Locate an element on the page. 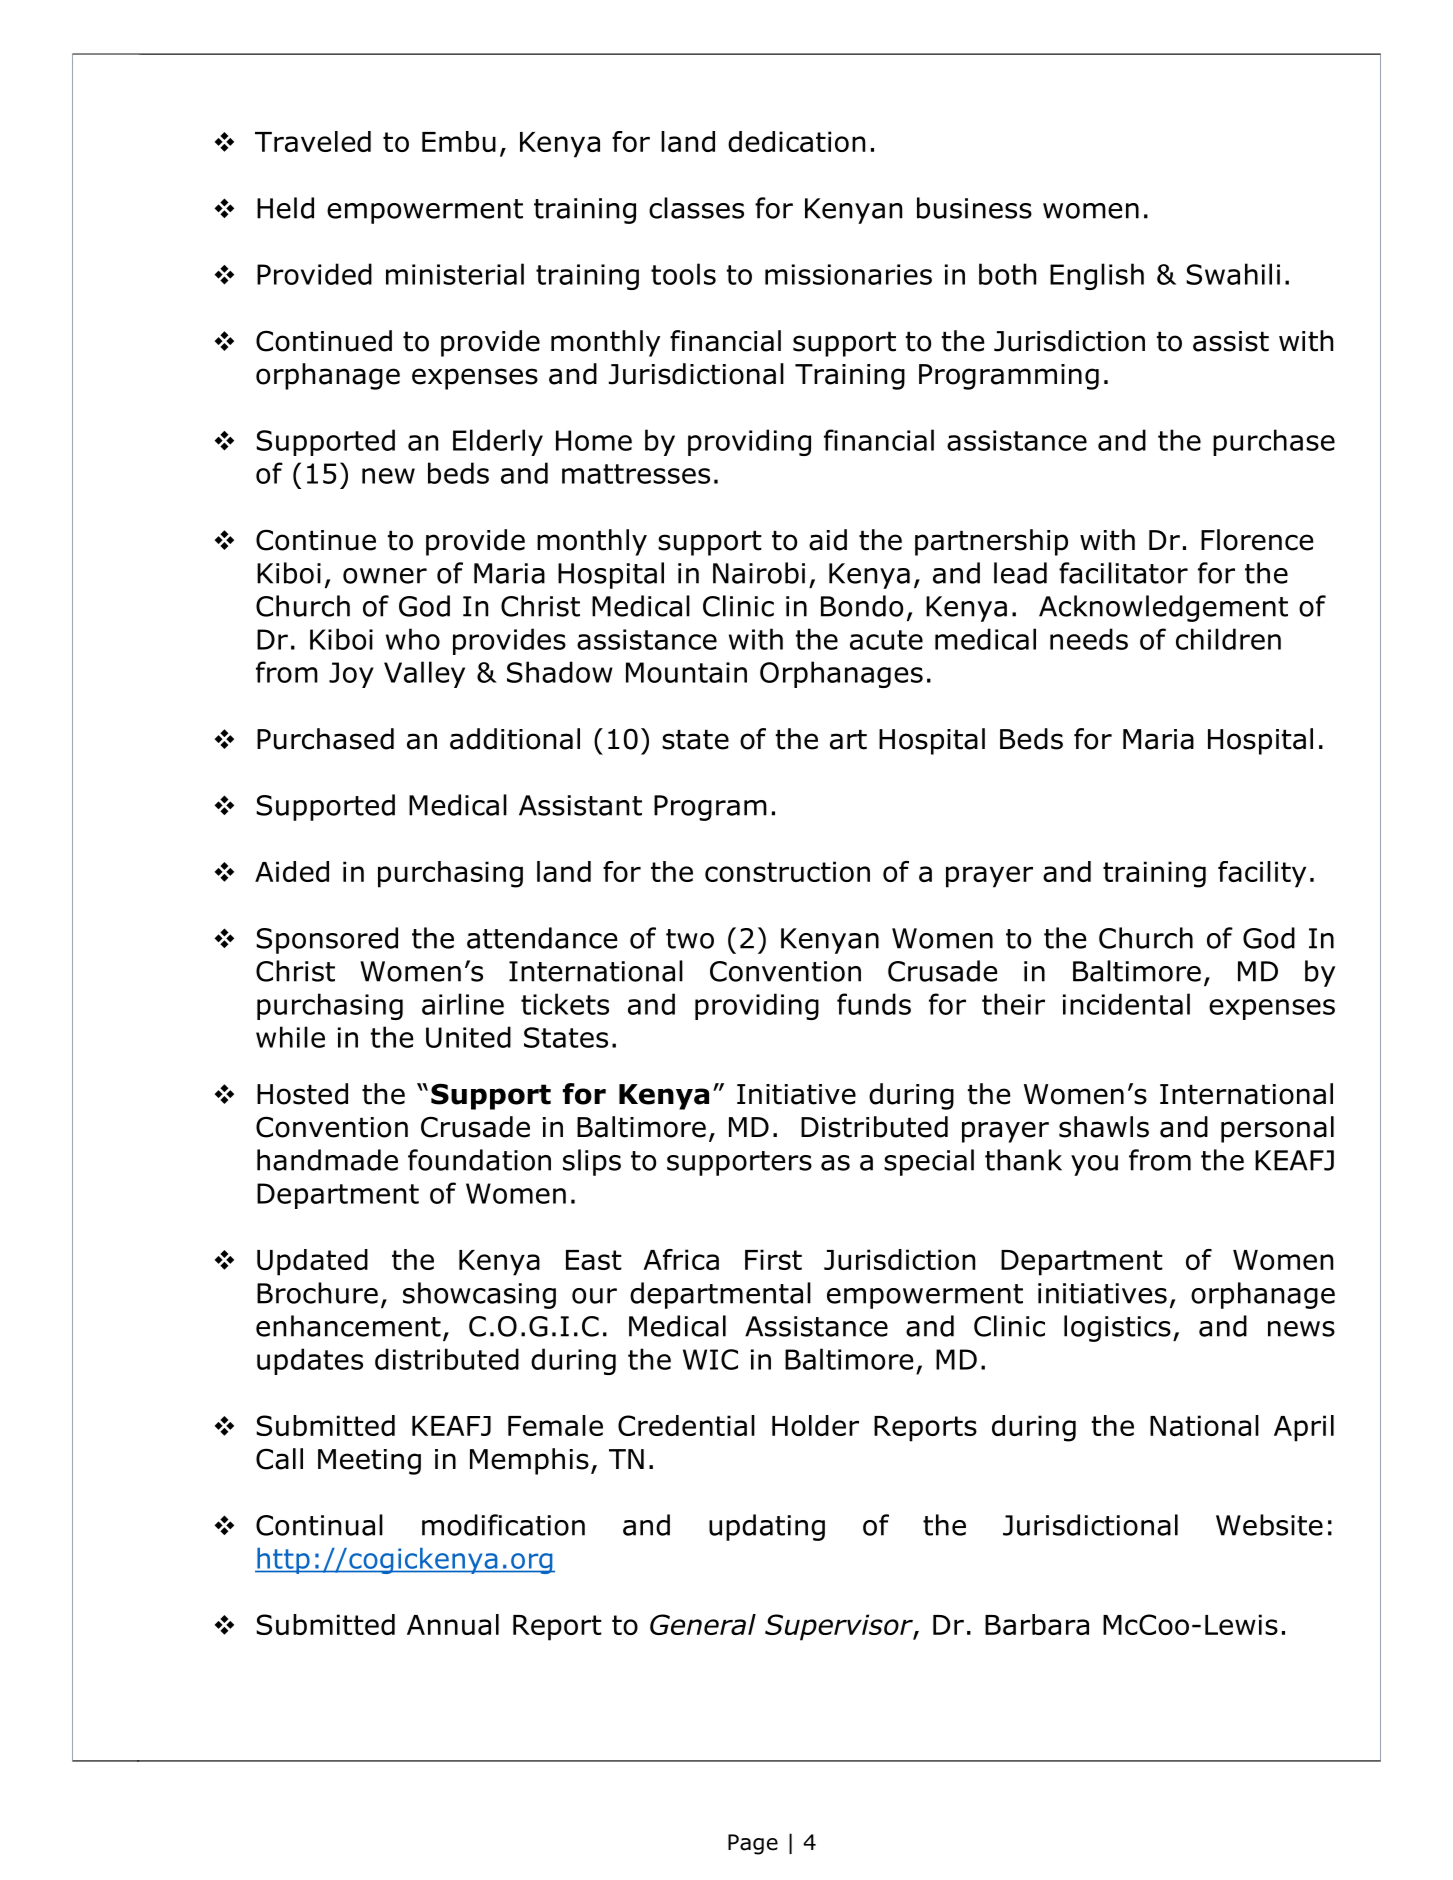  funds is located at coordinates (874, 1004).
